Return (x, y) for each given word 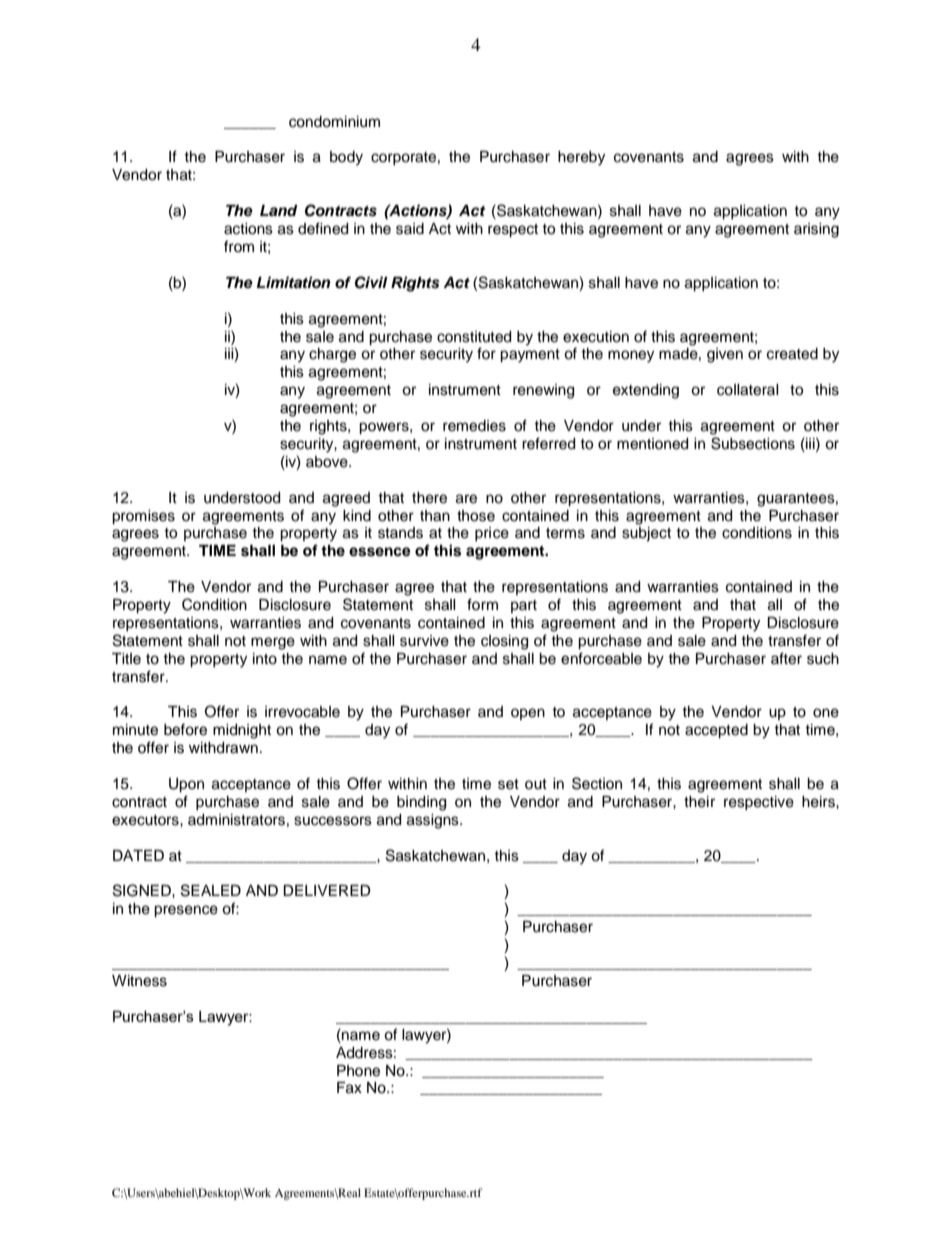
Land (279, 211)
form (482, 604)
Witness (139, 981)
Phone (358, 1071)
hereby (581, 158)
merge (273, 643)
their (699, 802)
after (786, 658)
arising (816, 230)
